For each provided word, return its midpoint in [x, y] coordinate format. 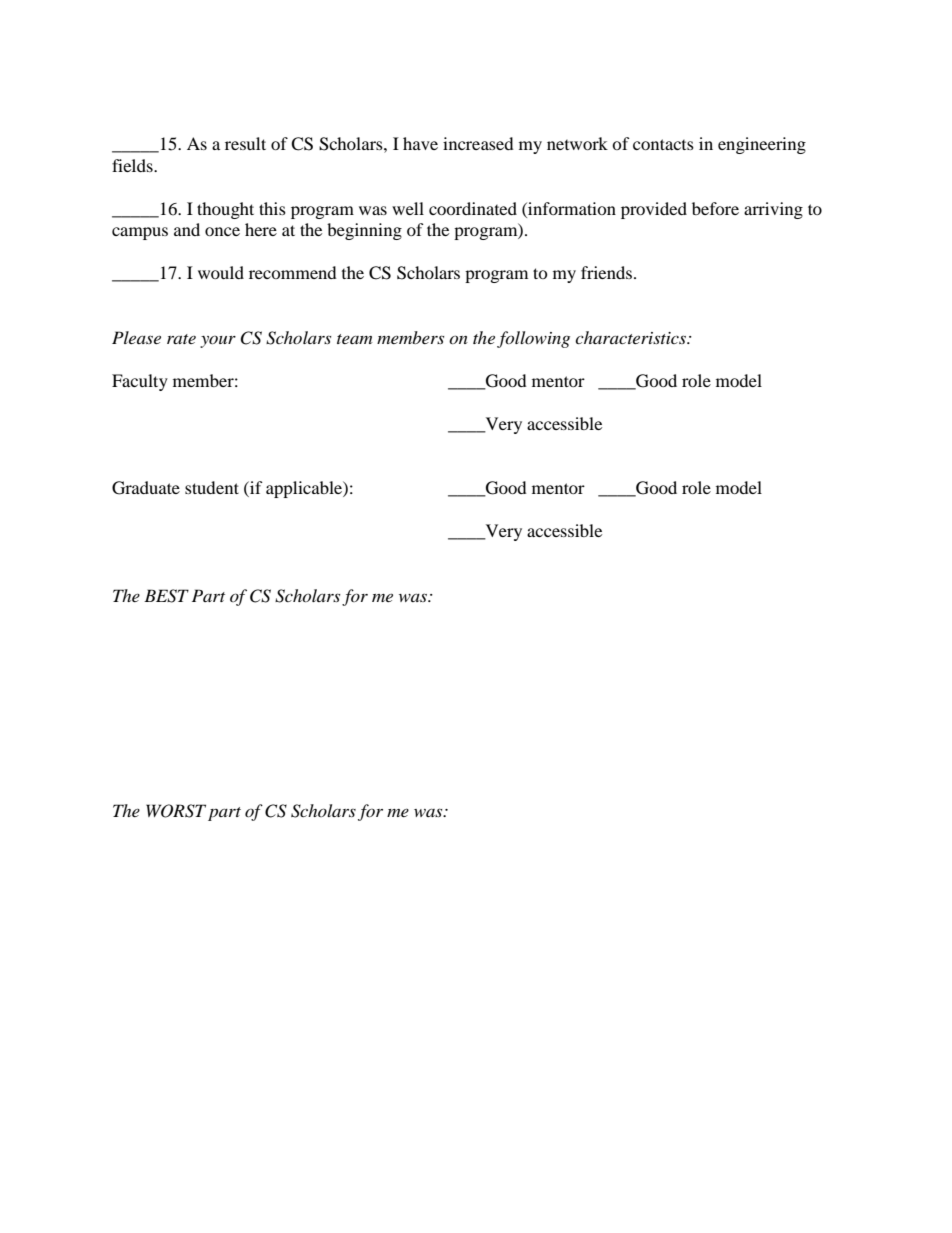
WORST [176, 811]
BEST [166, 596]
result [245, 143]
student [212, 487]
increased [478, 143]
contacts [663, 144]
